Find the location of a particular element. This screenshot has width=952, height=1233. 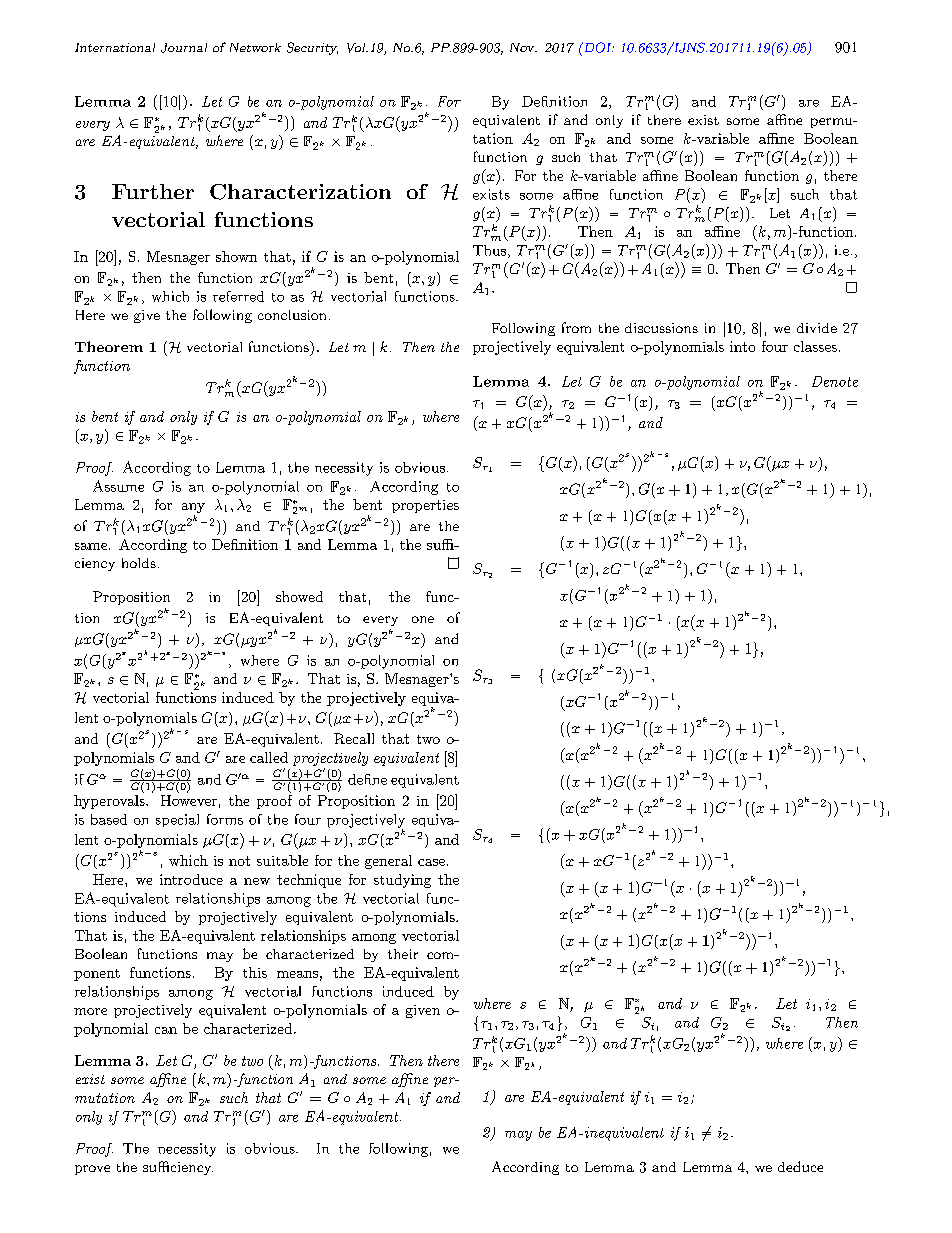

Theorem is located at coordinates (109, 346).
